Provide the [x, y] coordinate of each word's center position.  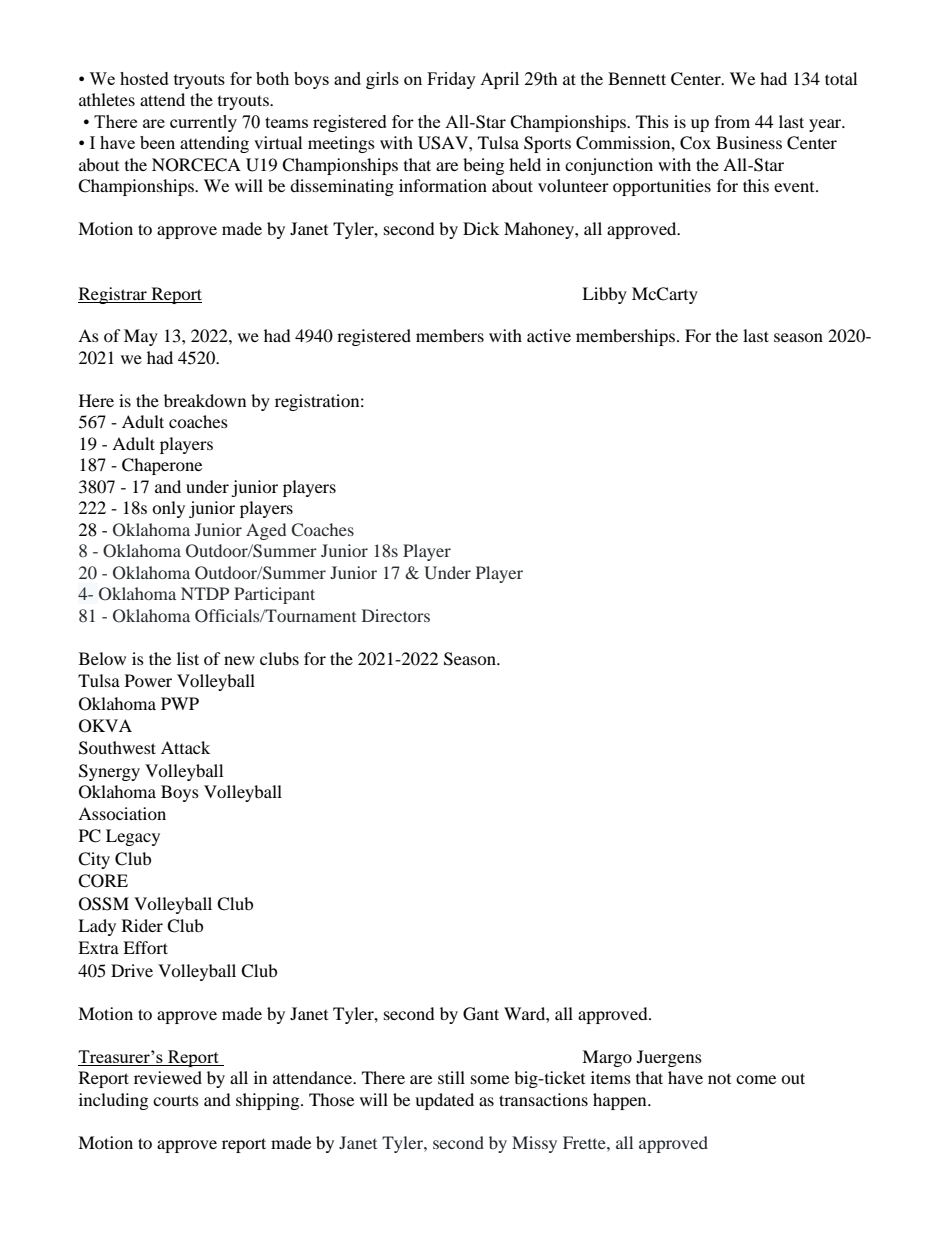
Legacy [133, 837]
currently [203, 123]
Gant [481, 1014]
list [188, 658]
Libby [604, 295]
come [756, 1079]
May [141, 337]
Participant [274, 595]
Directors [396, 615]
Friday [451, 80]
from [732, 121]
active [549, 335]
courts [176, 1100]
